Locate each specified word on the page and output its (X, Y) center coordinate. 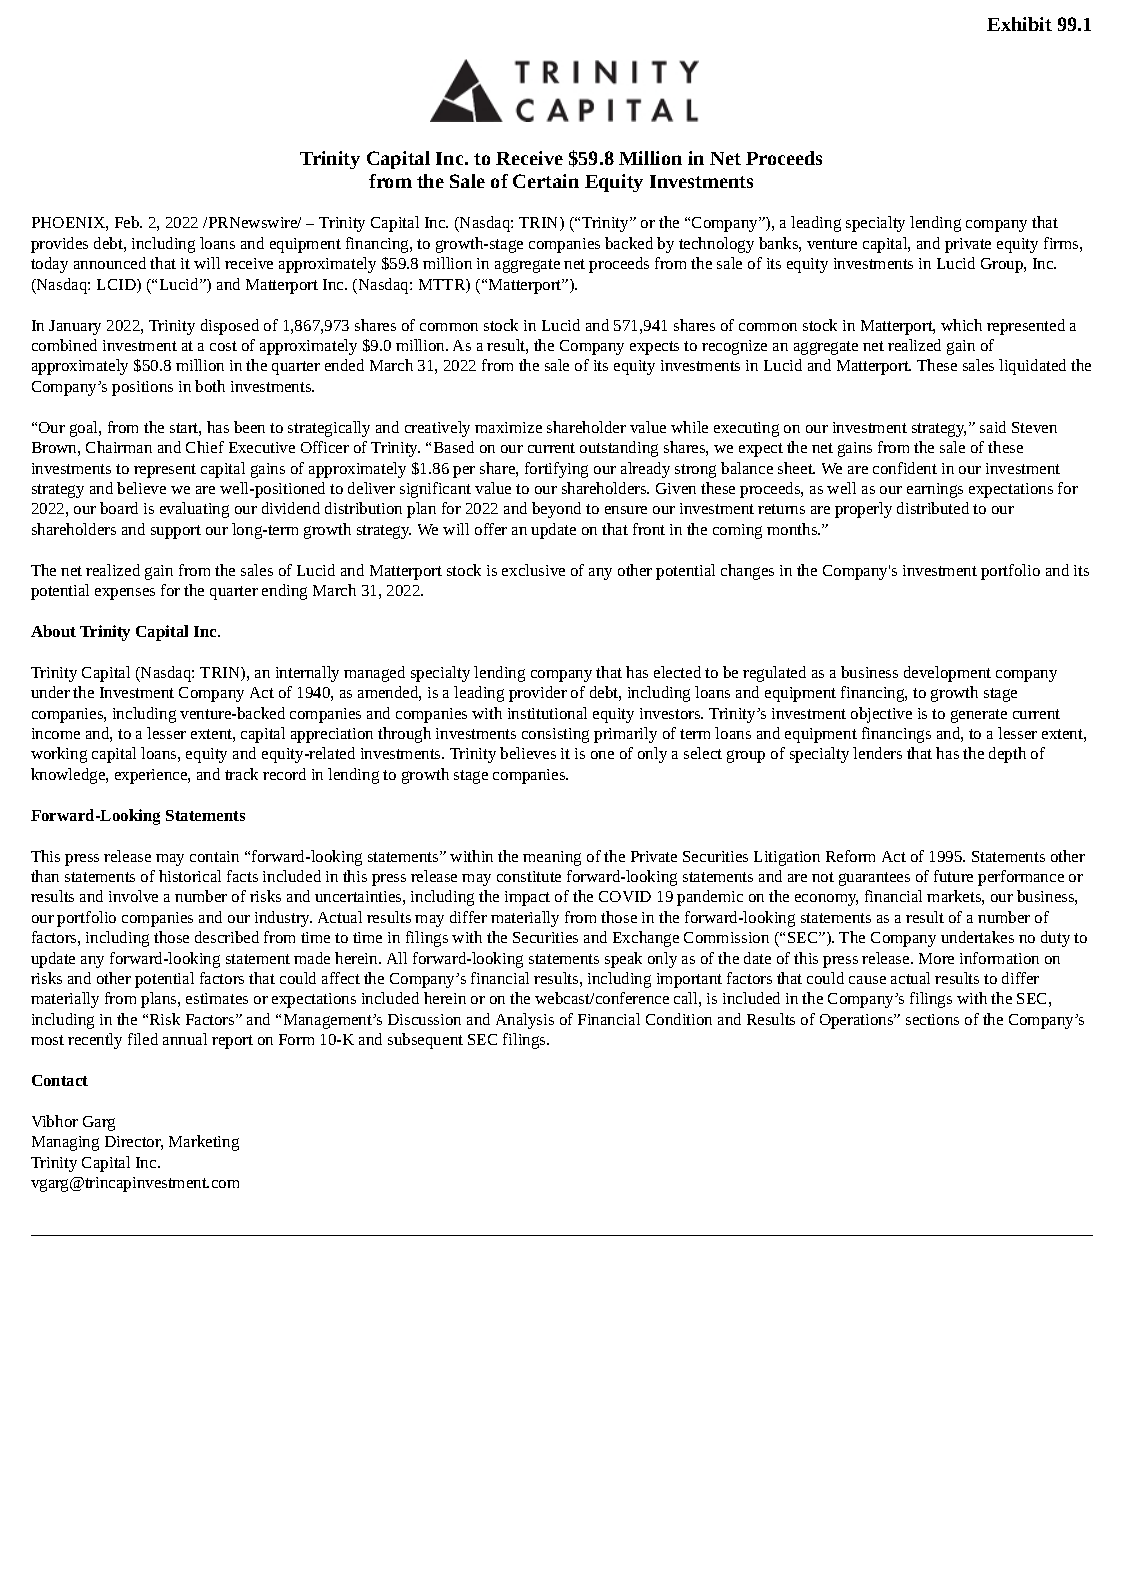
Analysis (525, 1021)
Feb (128, 222)
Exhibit (1019, 24)
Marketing (204, 1143)
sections (932, 1019)
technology (716, 245)
